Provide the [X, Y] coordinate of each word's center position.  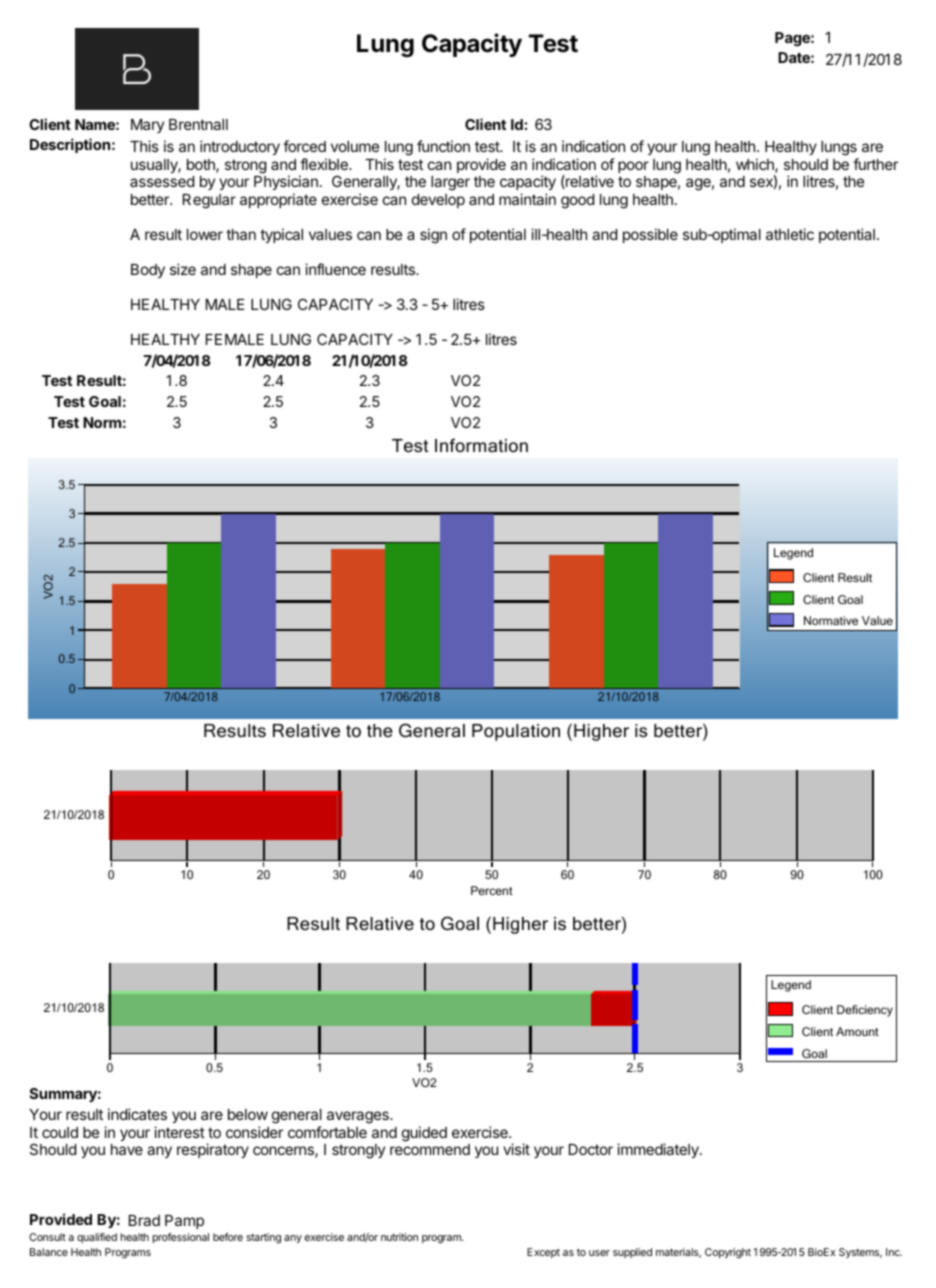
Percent [492, 890]
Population [516, 732]
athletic [790, 234]
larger [450, 183]
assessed [162, 181]
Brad [144, 1220]
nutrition [399, 1237]
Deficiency [865, 1011]
